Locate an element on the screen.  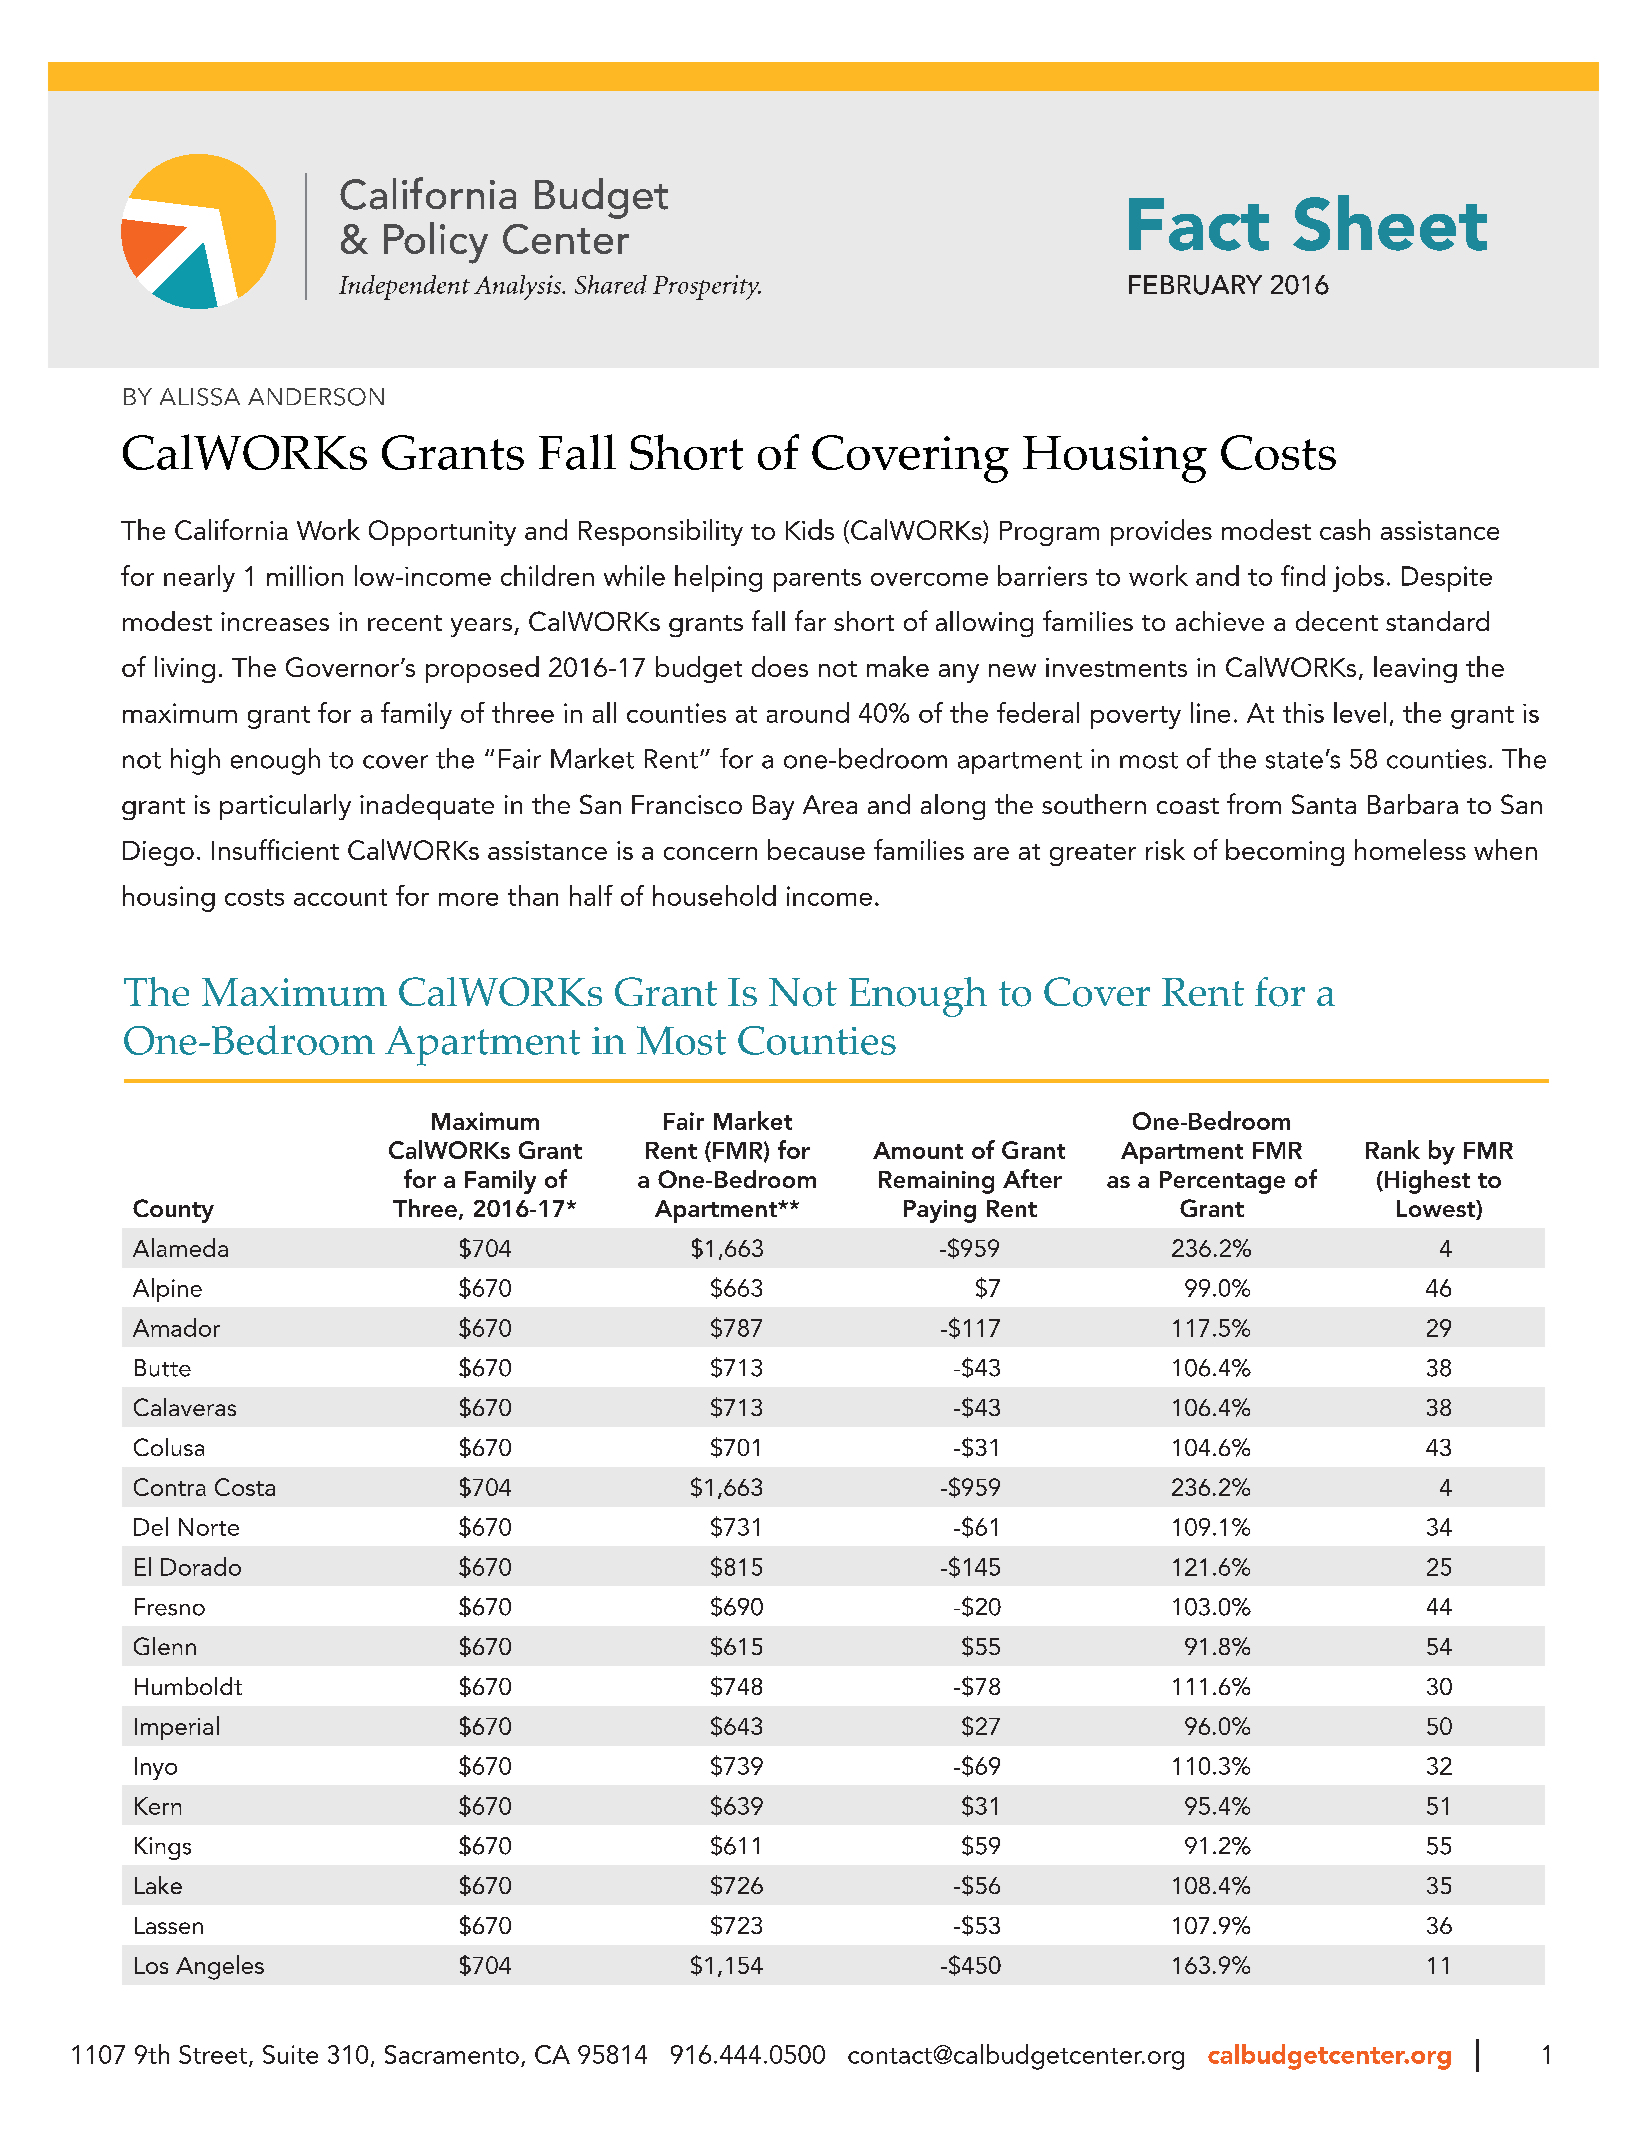
Angeles is located at coordinates (220, 1967).
